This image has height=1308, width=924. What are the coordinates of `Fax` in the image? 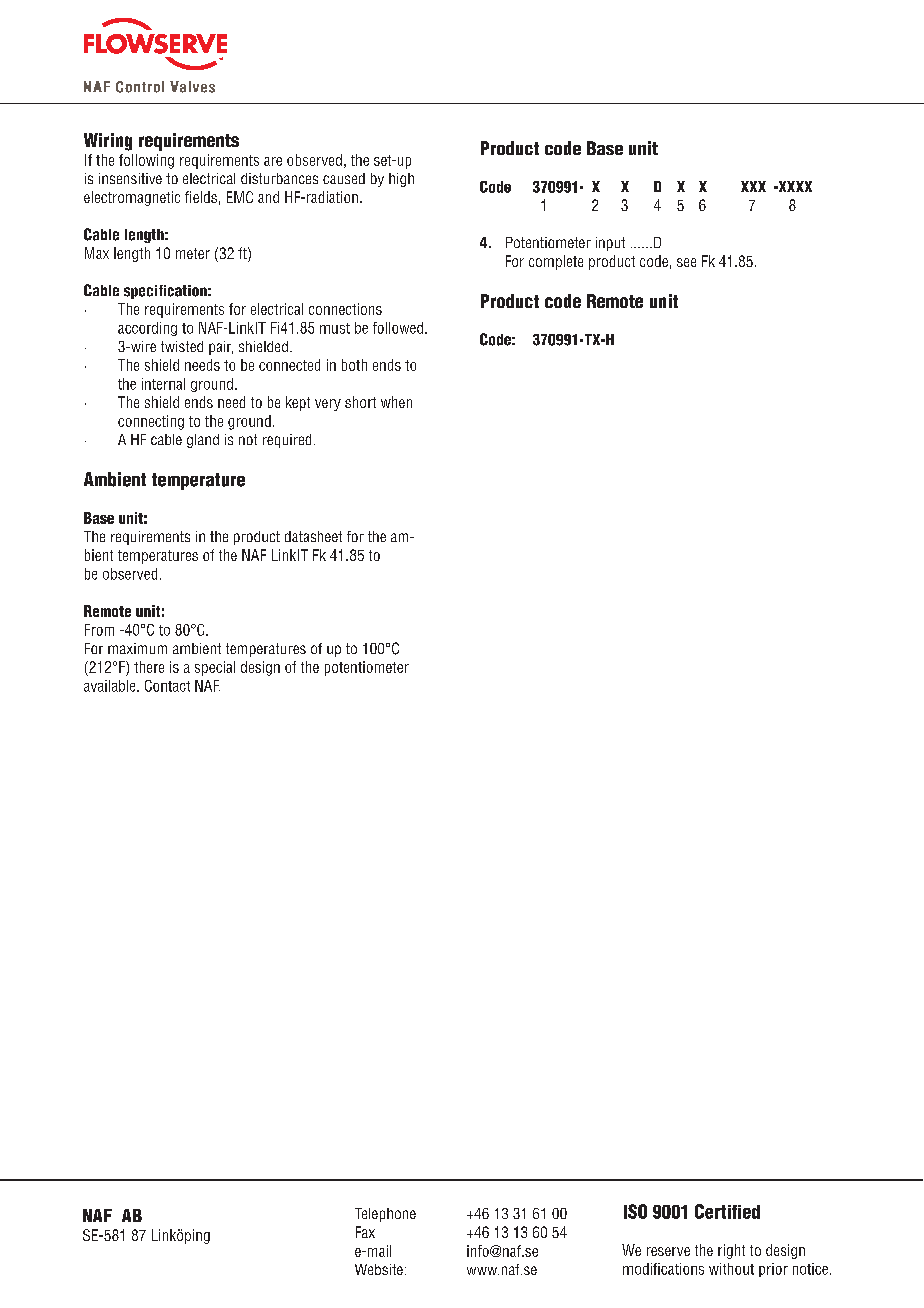 It's located at (365, 1232).
